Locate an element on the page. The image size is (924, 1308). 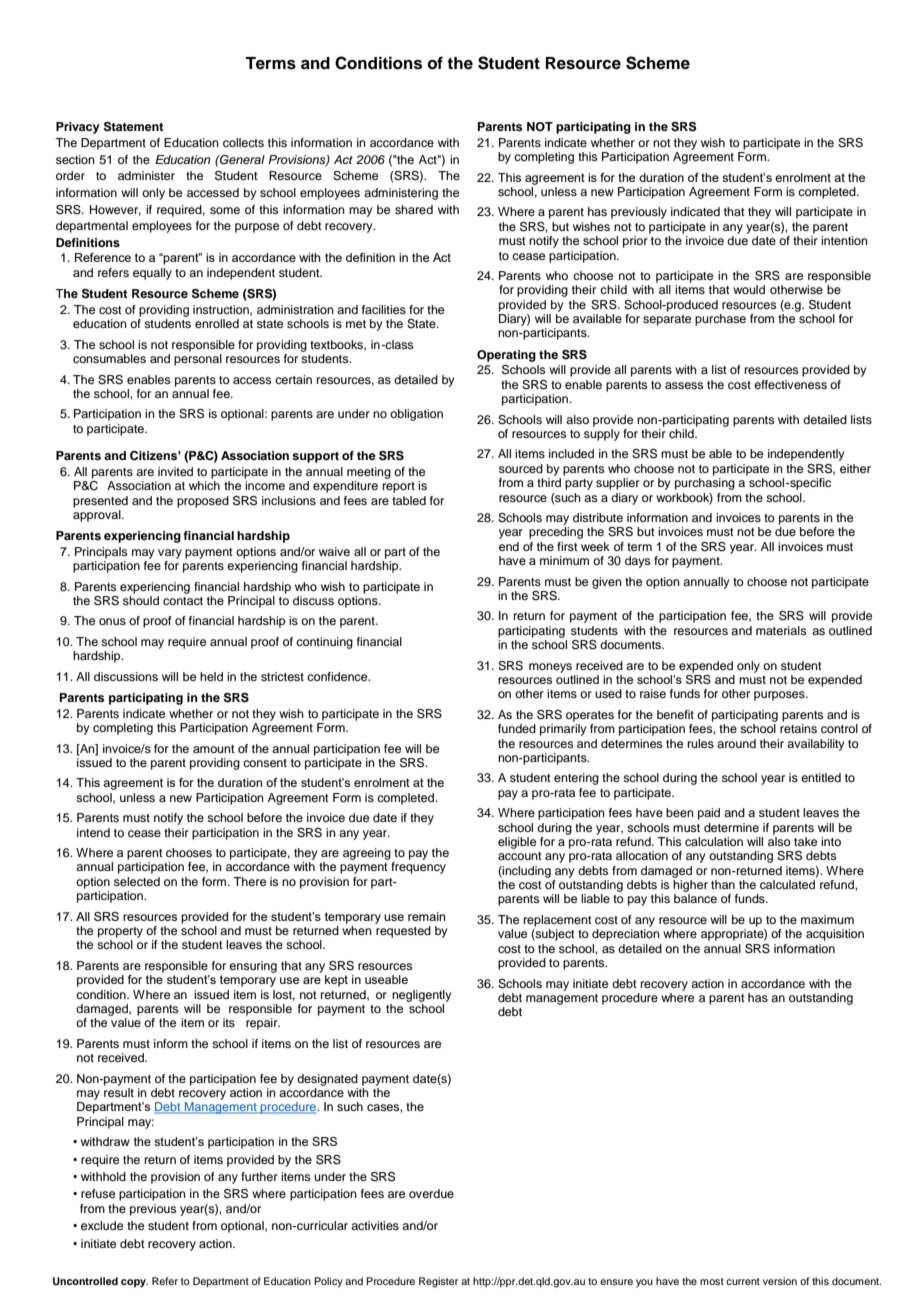
shared is located at coordinates (414, 209).
